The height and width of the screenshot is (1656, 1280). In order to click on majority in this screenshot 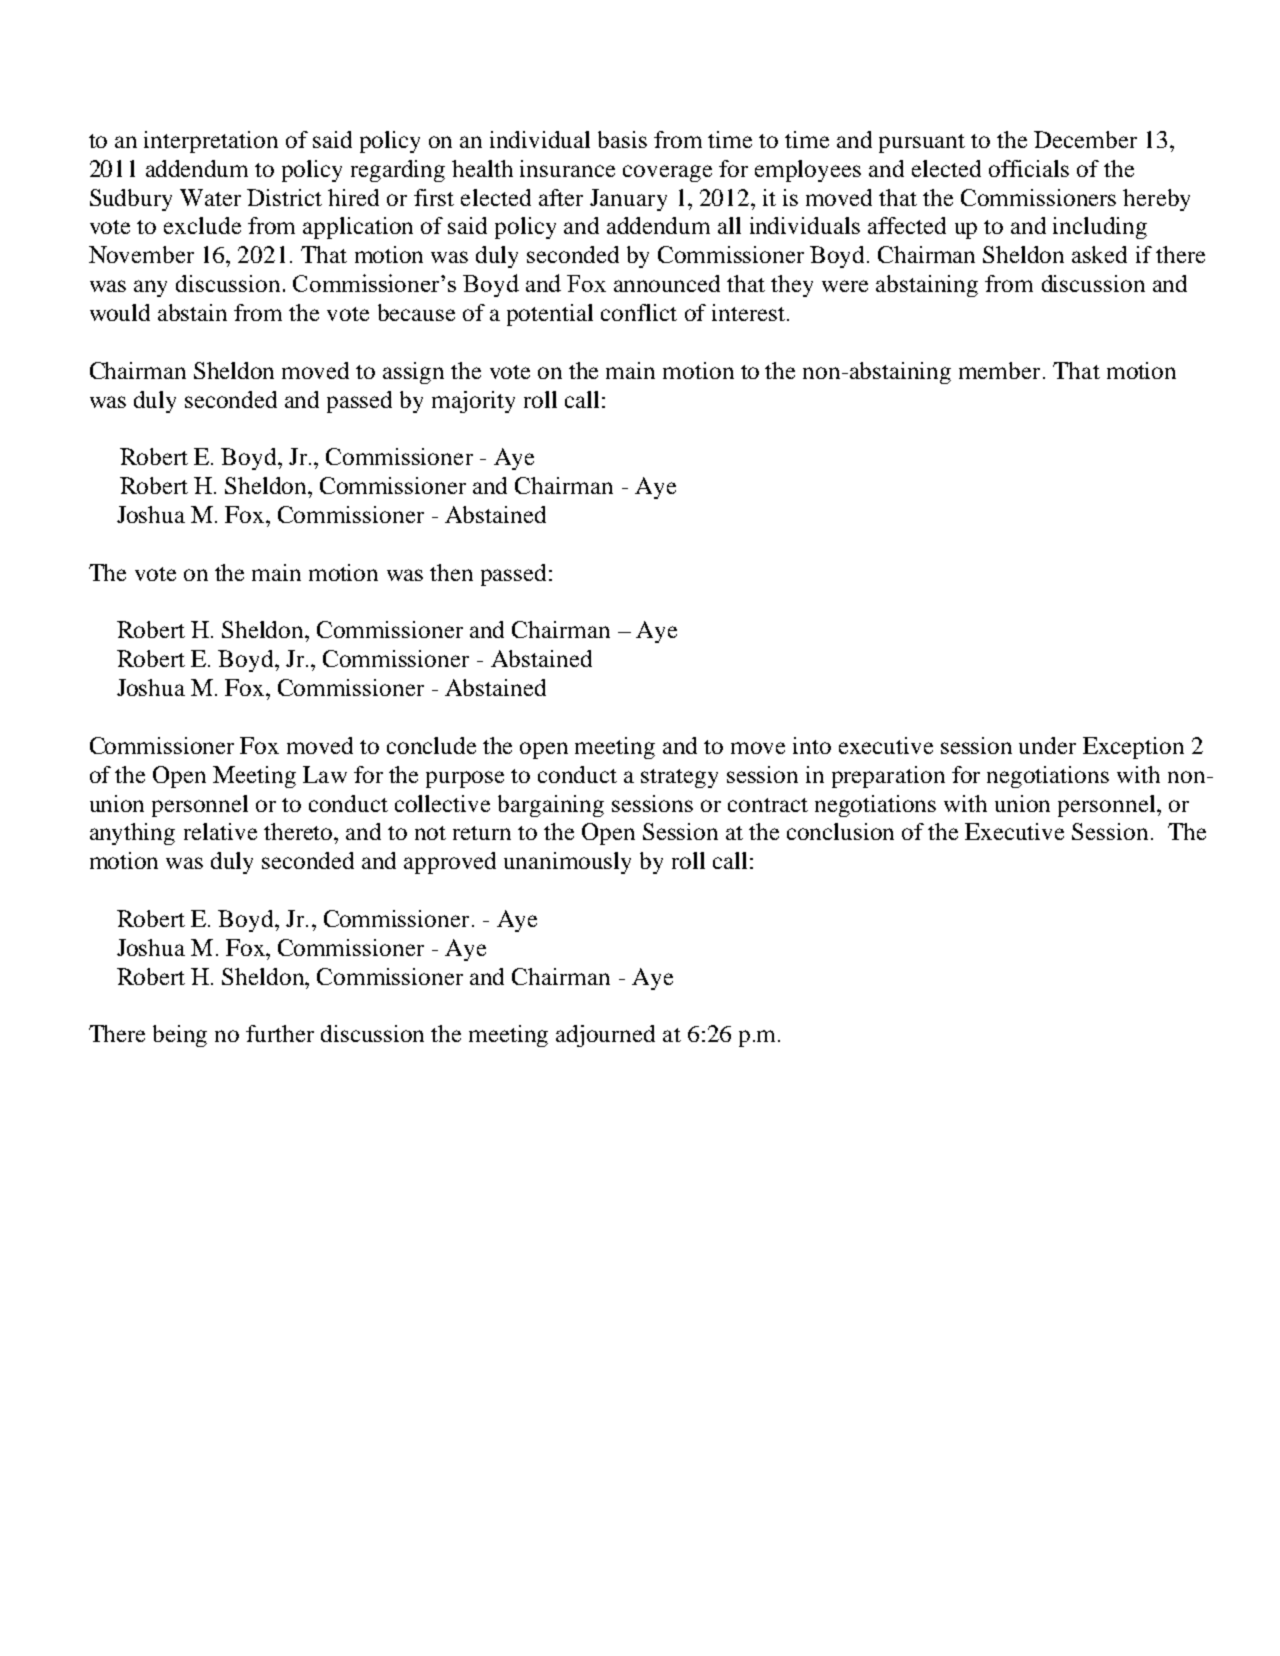, I will do `click(473, 402)`.
